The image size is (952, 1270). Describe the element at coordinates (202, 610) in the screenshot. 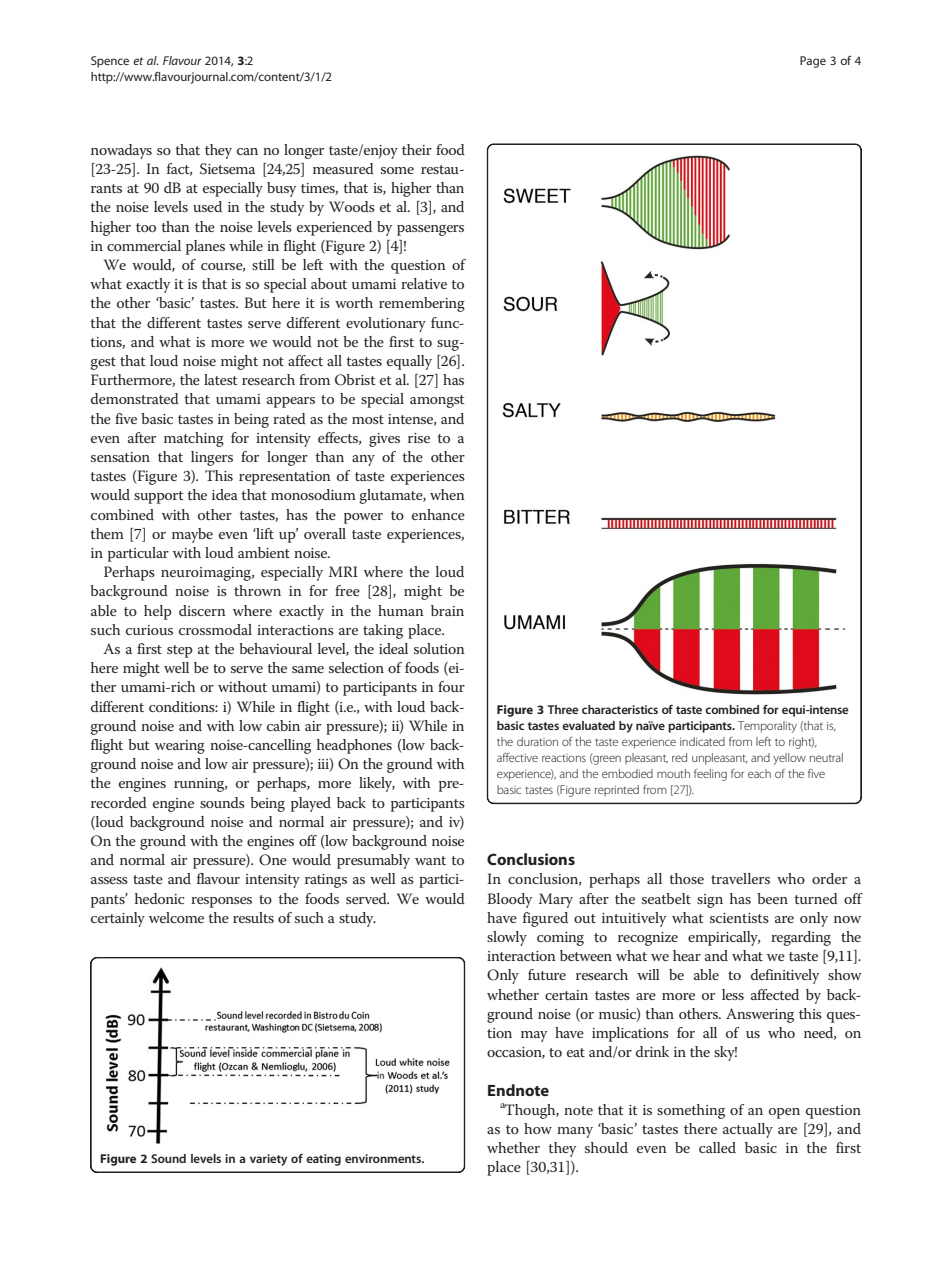

I see `discern` at that location.
